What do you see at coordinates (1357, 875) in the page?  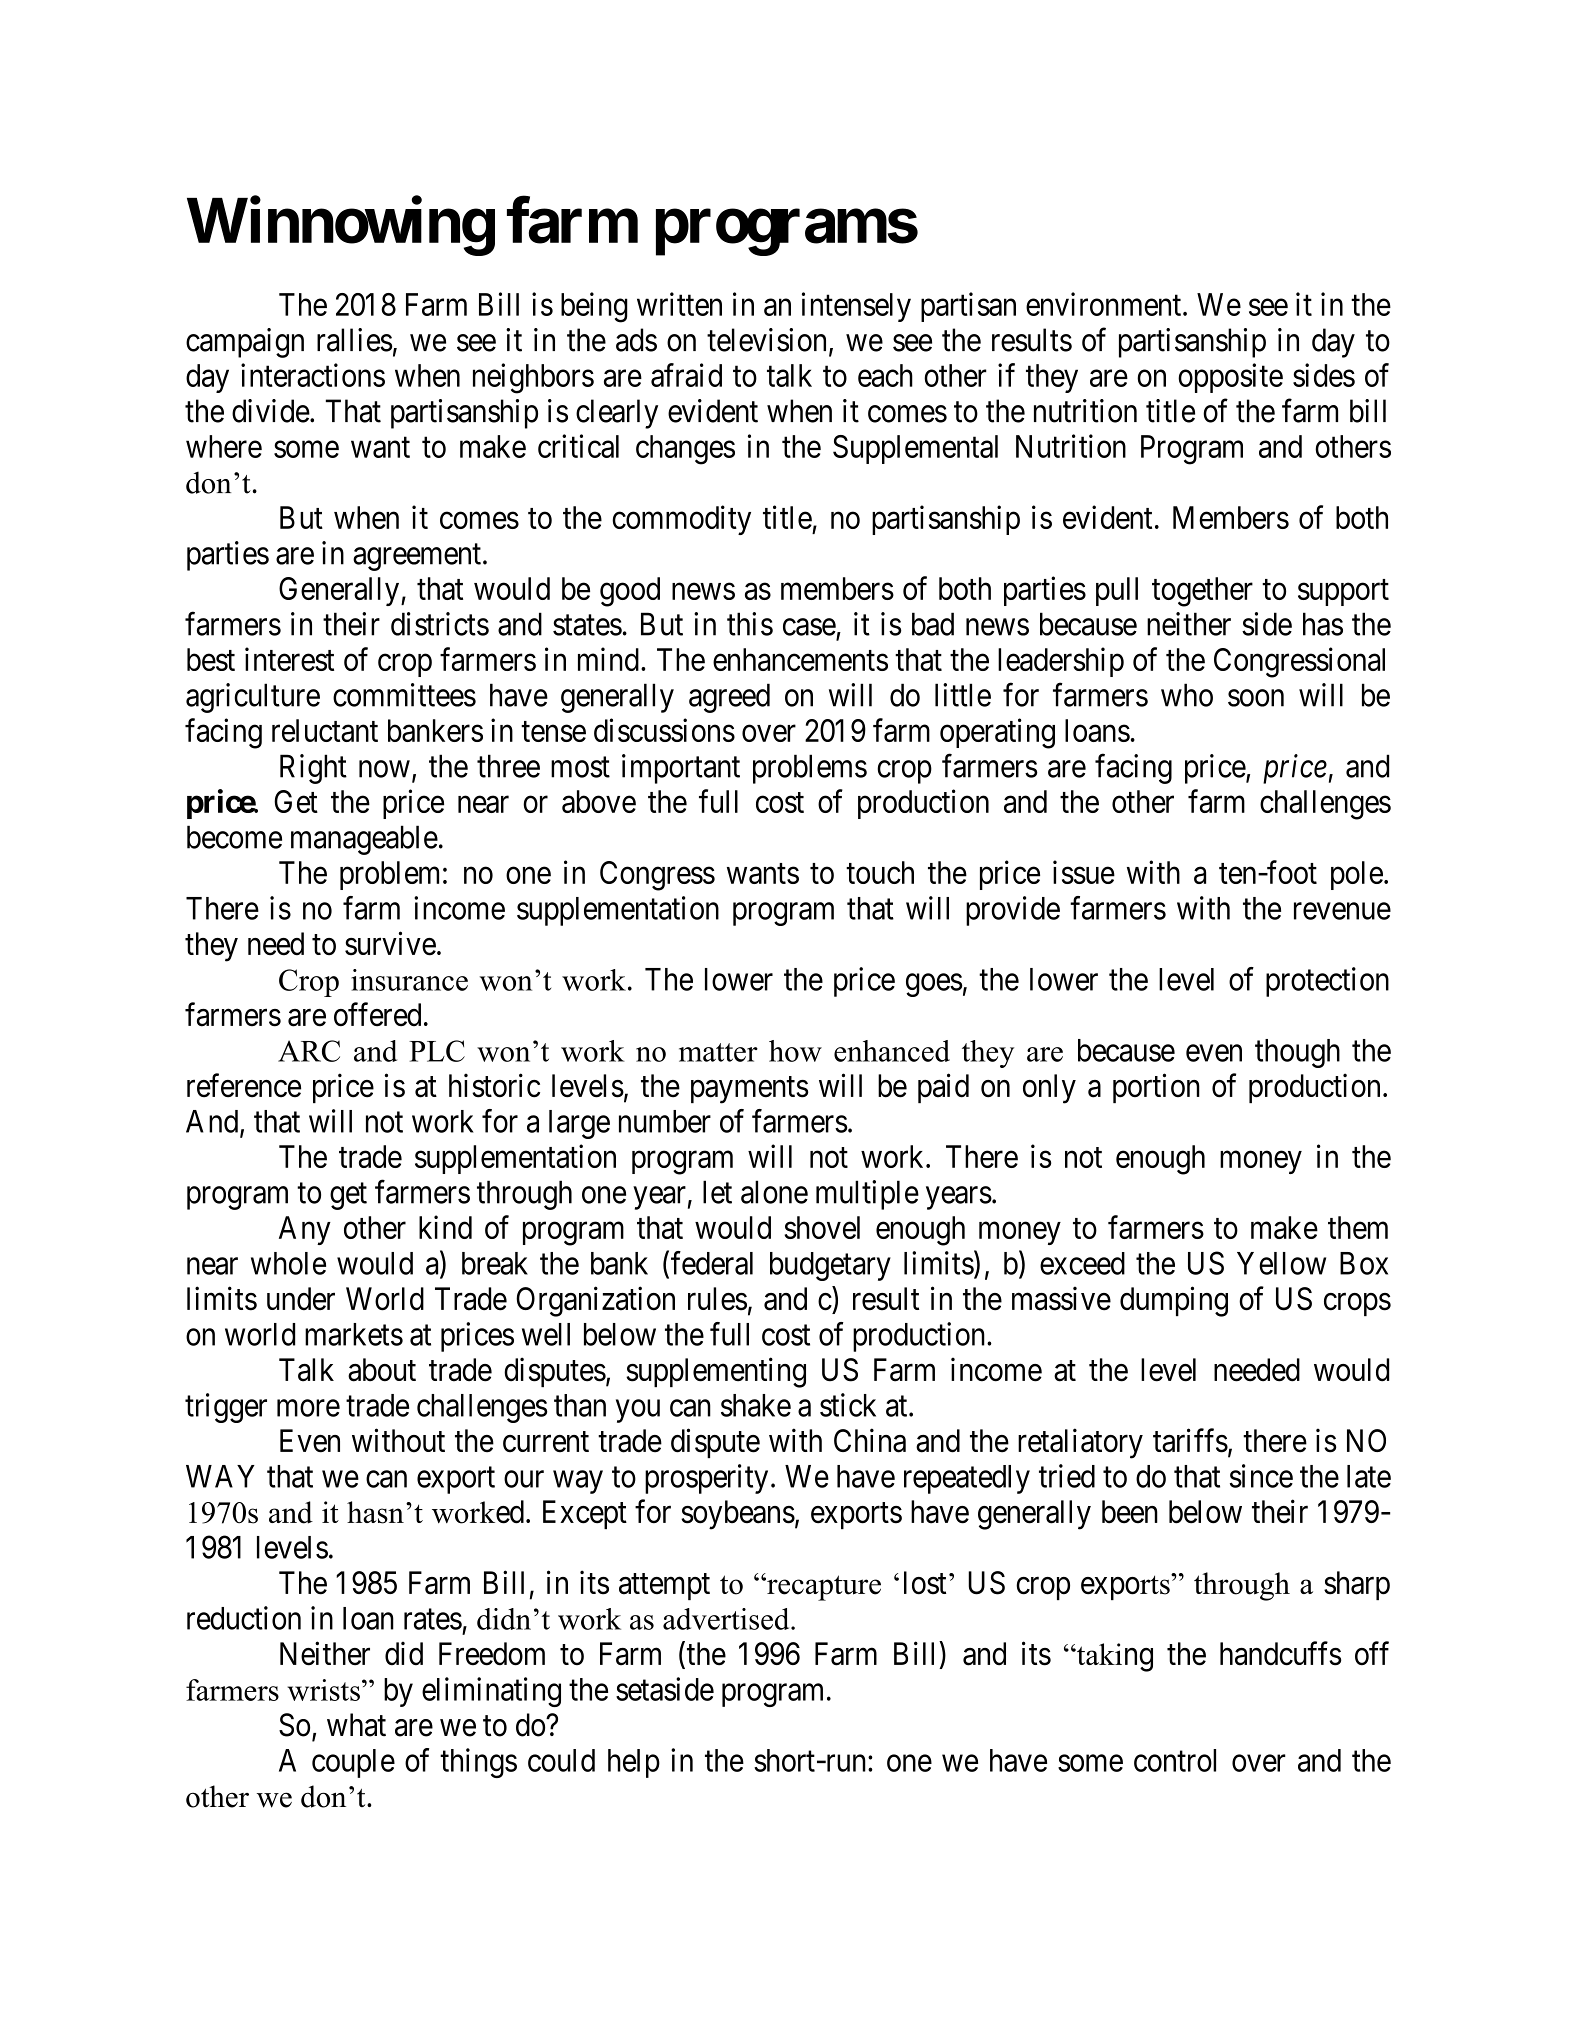 I see `pole` at bounding box center [1357, 875].
